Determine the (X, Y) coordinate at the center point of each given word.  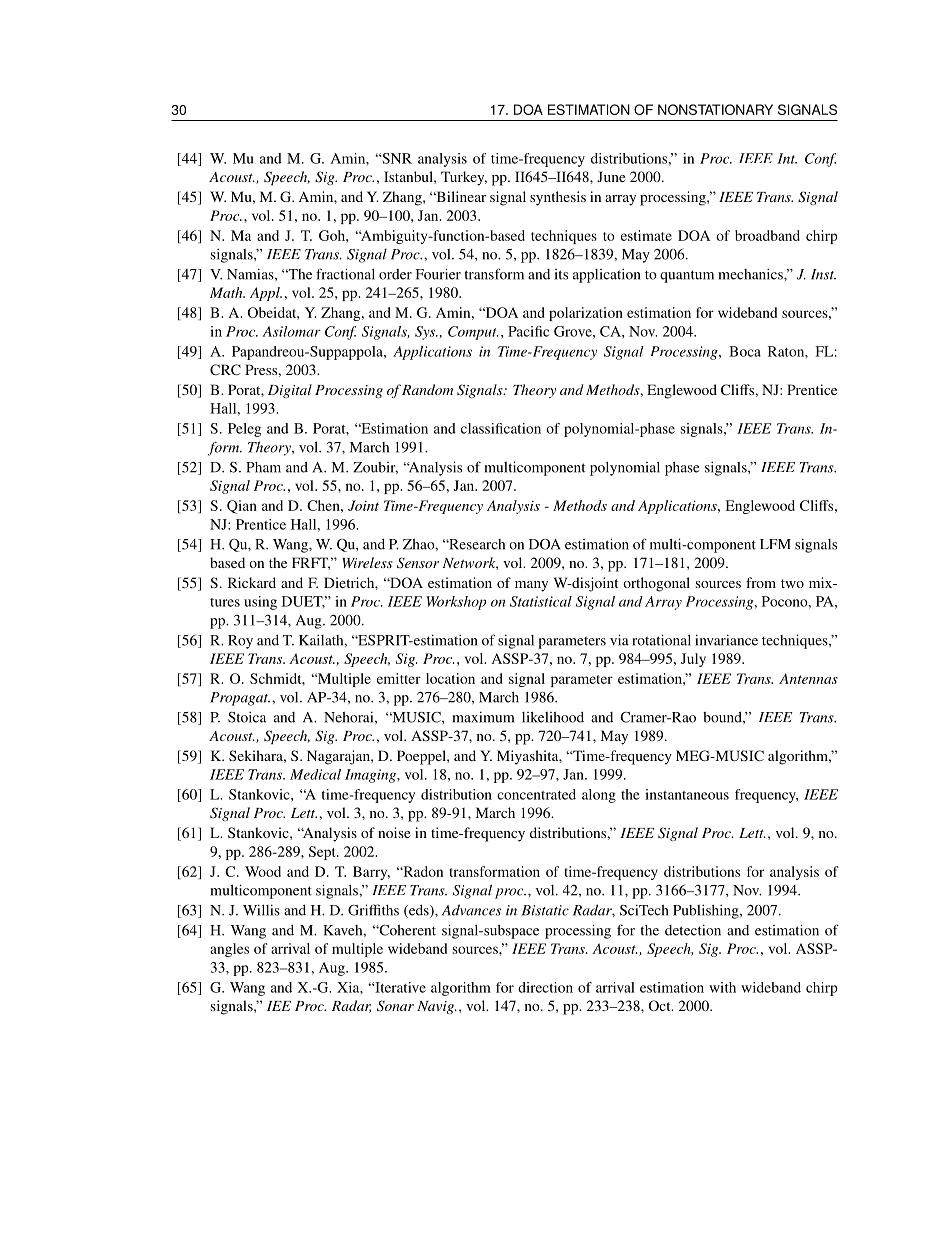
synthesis (558, 198)
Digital (290, 391)
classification (501, 428)
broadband (767, 235)
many (531, 586)
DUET (303, 602)
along (599, 796)
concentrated (536, 794)
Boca (745, 351)
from (761, 582)
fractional (345, 274)
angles (229, 950)
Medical (315, 774)
